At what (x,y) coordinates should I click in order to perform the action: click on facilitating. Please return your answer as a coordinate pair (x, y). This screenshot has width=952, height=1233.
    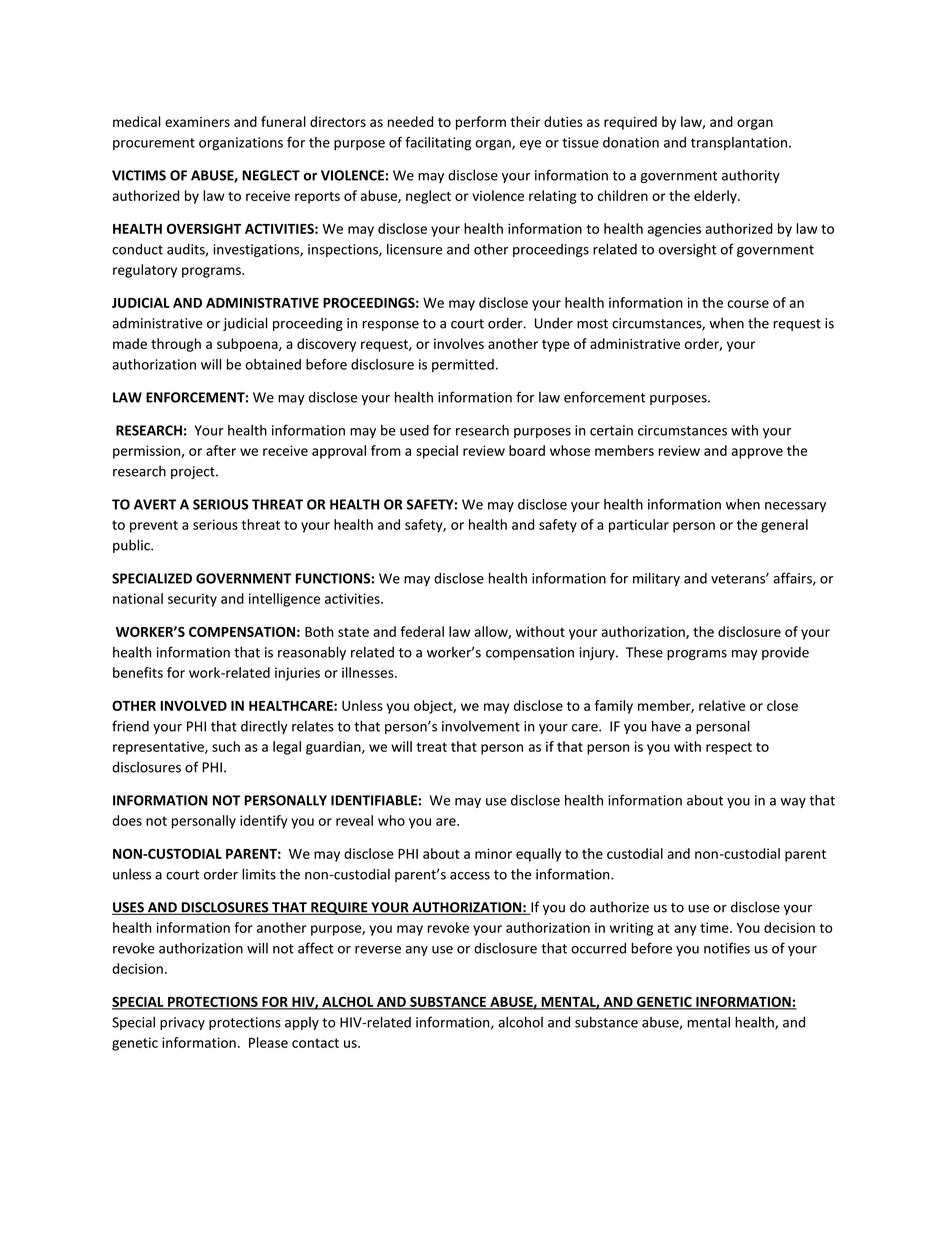
    Looking at the image, I should click on (438, 144).
